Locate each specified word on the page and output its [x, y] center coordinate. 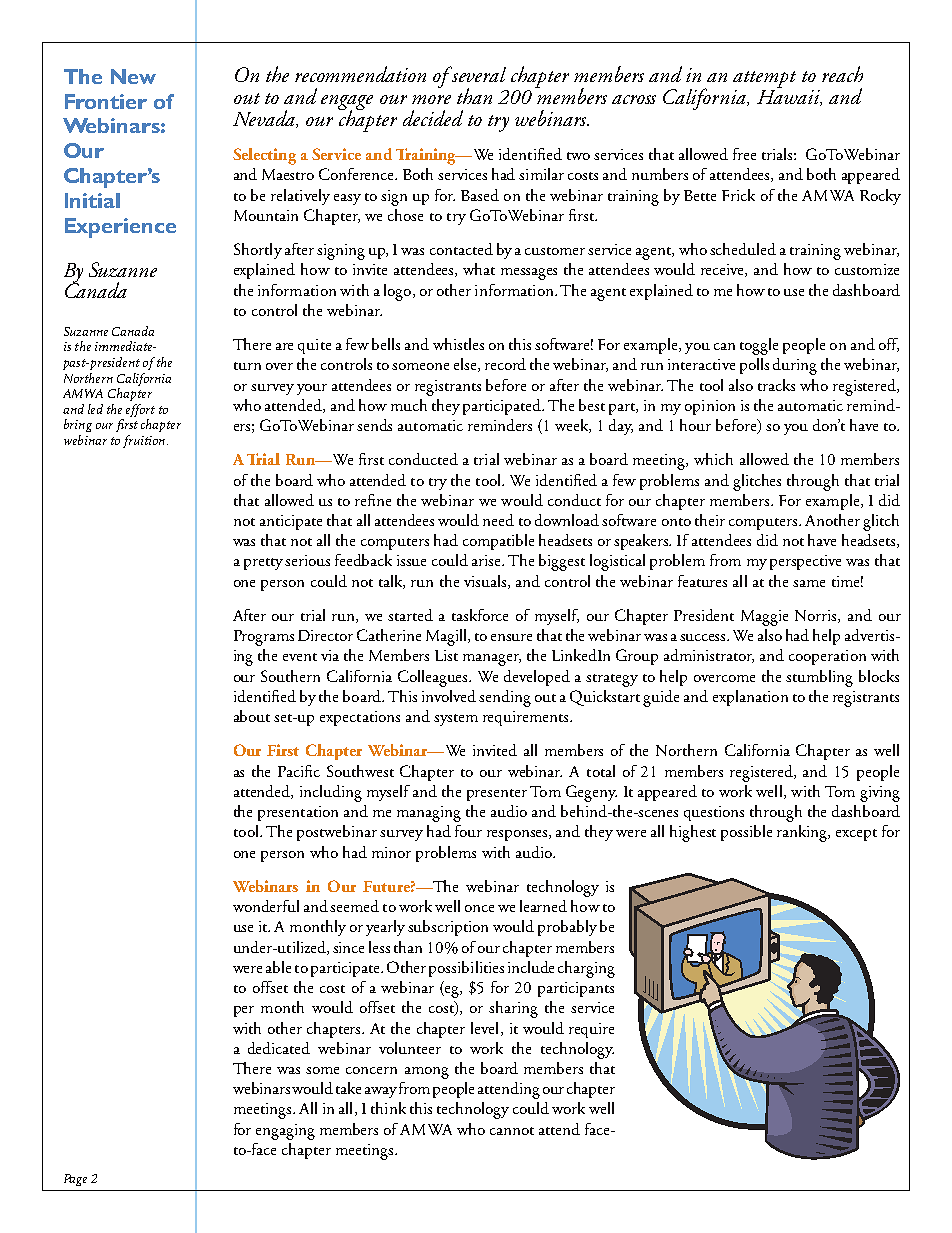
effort [140, 410]
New [133, 76]
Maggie [764, 618]
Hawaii [789, 96]
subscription [448, 928]
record [505, 364]
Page [75, 1180]
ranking [803, 833]
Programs [264, 638]
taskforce [480, 615]
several [478, 74]
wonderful [266, 906]
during [795, 366]
